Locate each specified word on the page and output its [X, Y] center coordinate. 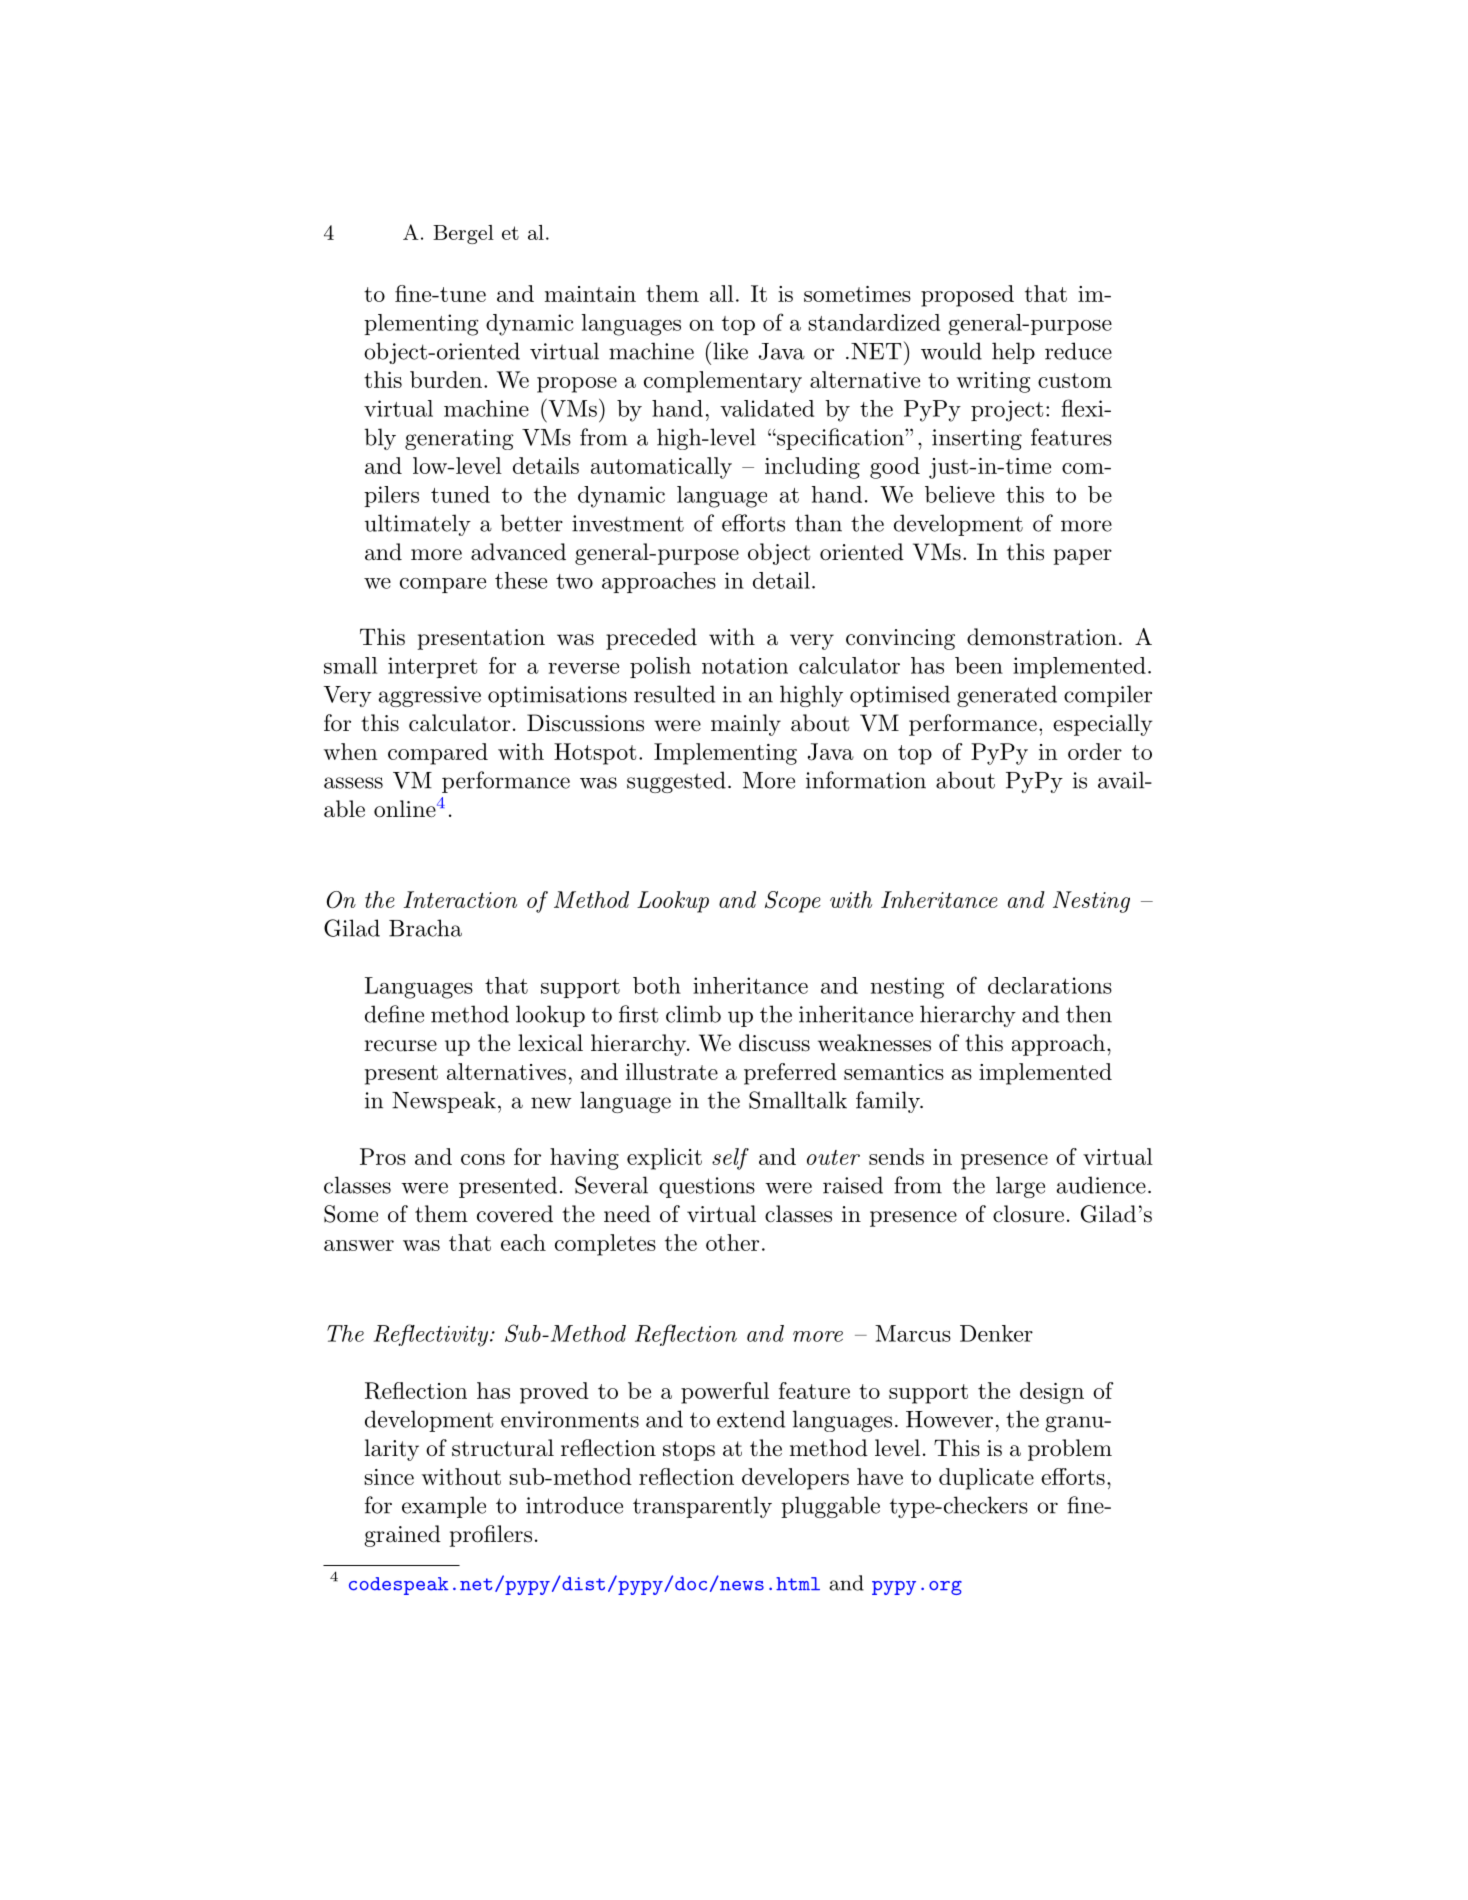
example [444, 1507]
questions [707, 1187]
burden [446, 379]
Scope [793, 902]
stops [689, 1451]
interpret [432, 667]
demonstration [1042, 637]
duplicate [986, 1479]
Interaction [460, 899]
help [1013, 353]
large [1020, 1187]
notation [745, 666]
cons [483, 1159]
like [730, 351]
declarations [1050, 985]
